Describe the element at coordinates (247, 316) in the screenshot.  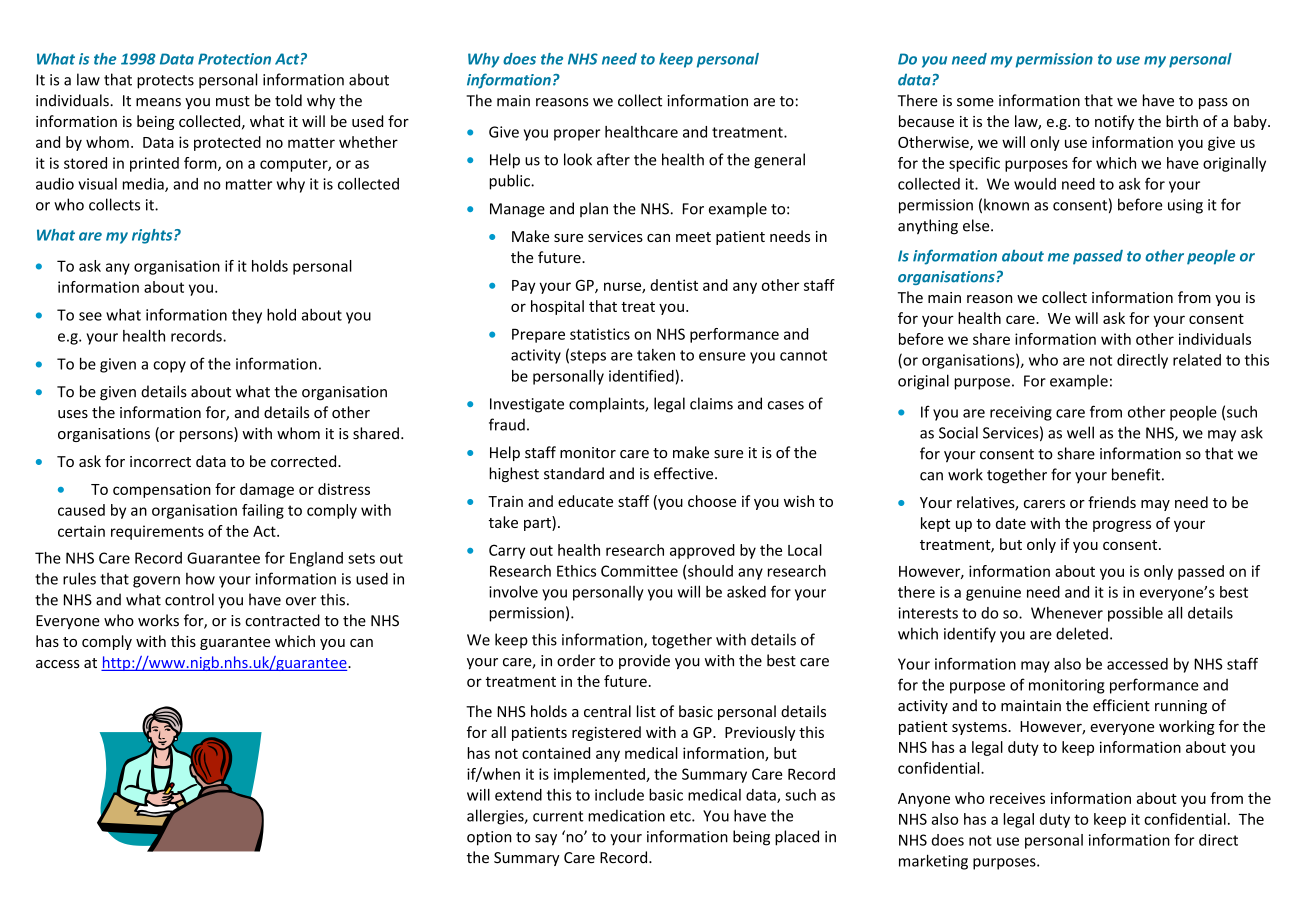
I see `they` at that location.
